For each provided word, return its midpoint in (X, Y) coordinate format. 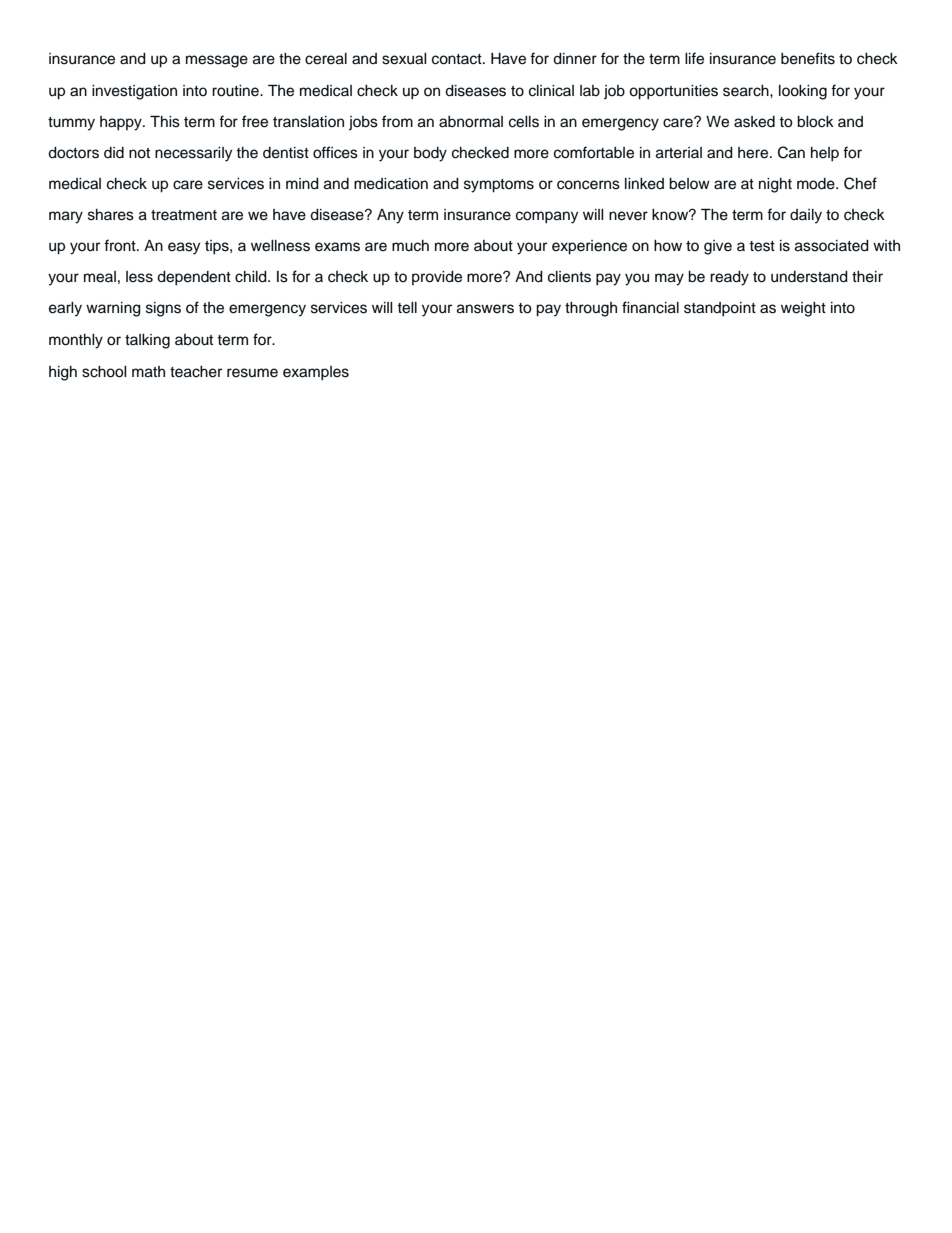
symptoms (499, 186)
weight (803, 309)
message (217, 61)
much (410, 246)
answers (485, 309)
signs (163, 309)
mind (302, 184)
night (775, 185)
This (165, 121)
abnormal (471, 122)
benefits (808, 58)
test (762, 246)
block (815, 122)
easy (184, 248)
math (148, 372)
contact (458, 59)
